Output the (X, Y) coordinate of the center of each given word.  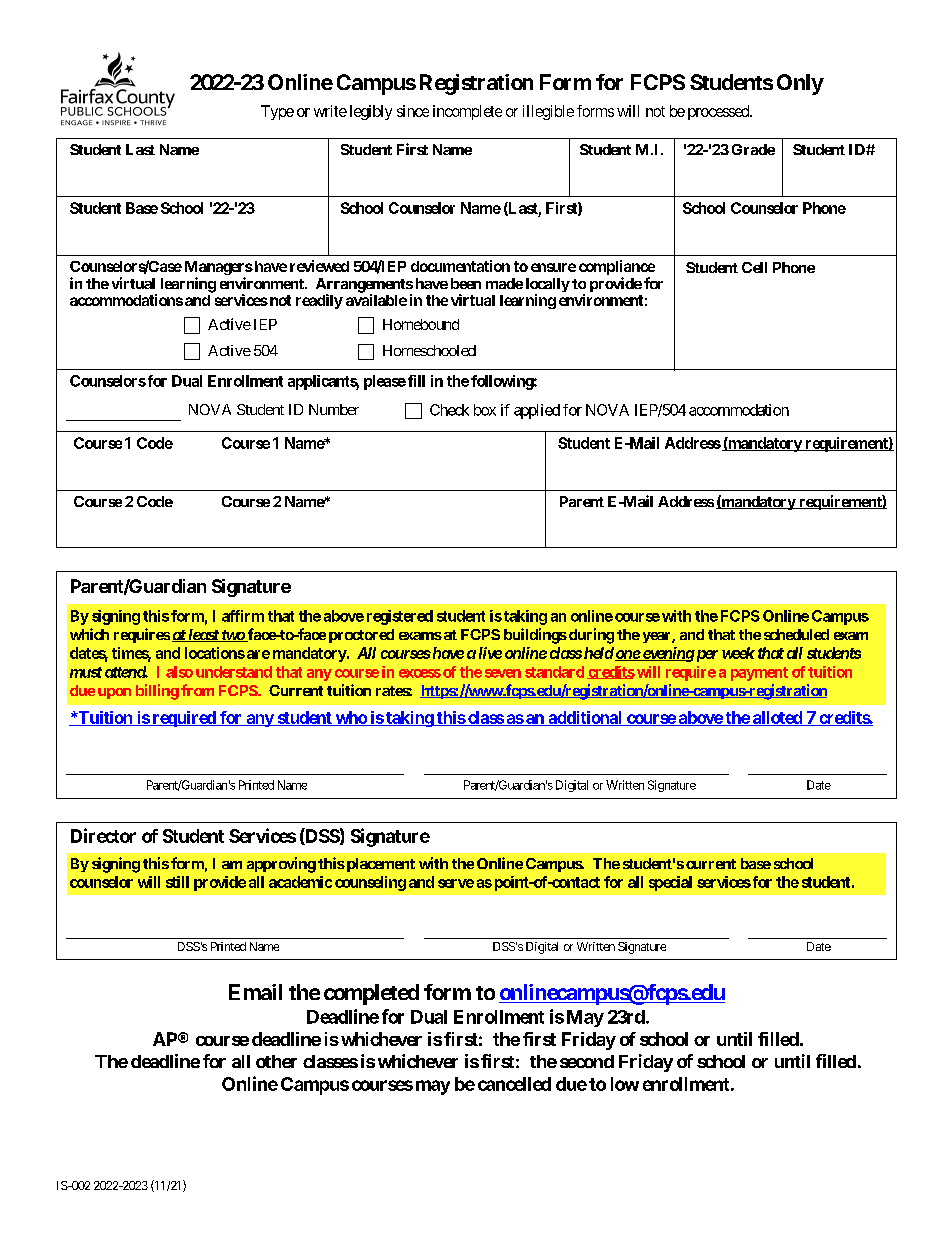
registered (400, 617)
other (276, 1061)
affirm (243, 616)
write (330, 111)
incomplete (467, 112)
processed (719, 112)
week (738, 653)
